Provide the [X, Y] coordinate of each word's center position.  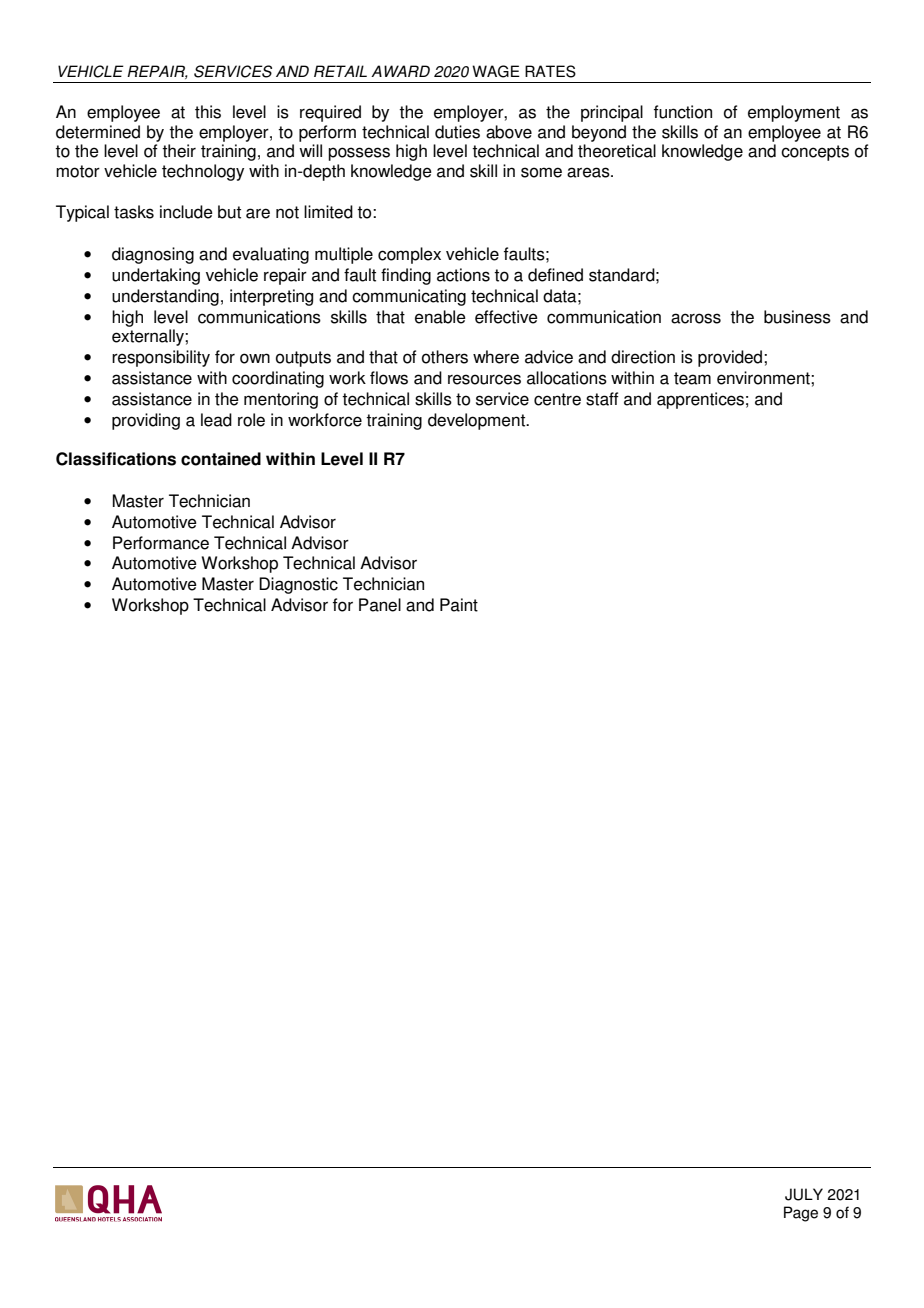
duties [457, 132]
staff [602, 399]
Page [801, 1214]
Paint [459, 605]
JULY [804, 1194]
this [208, 112]
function [683, 112]
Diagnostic [298, 585]
